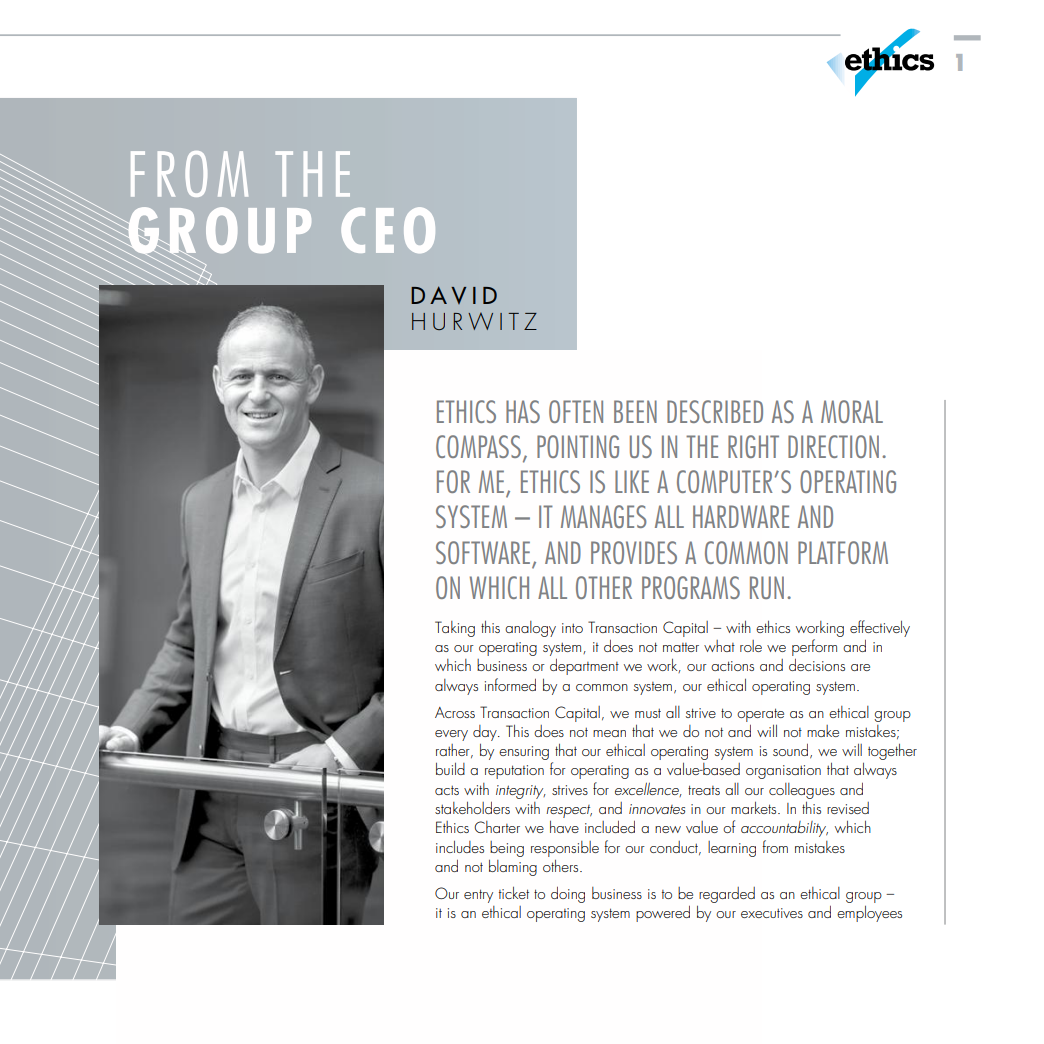 The image size is (1044, 1044). I want to click on powered, so click(663, 914).
